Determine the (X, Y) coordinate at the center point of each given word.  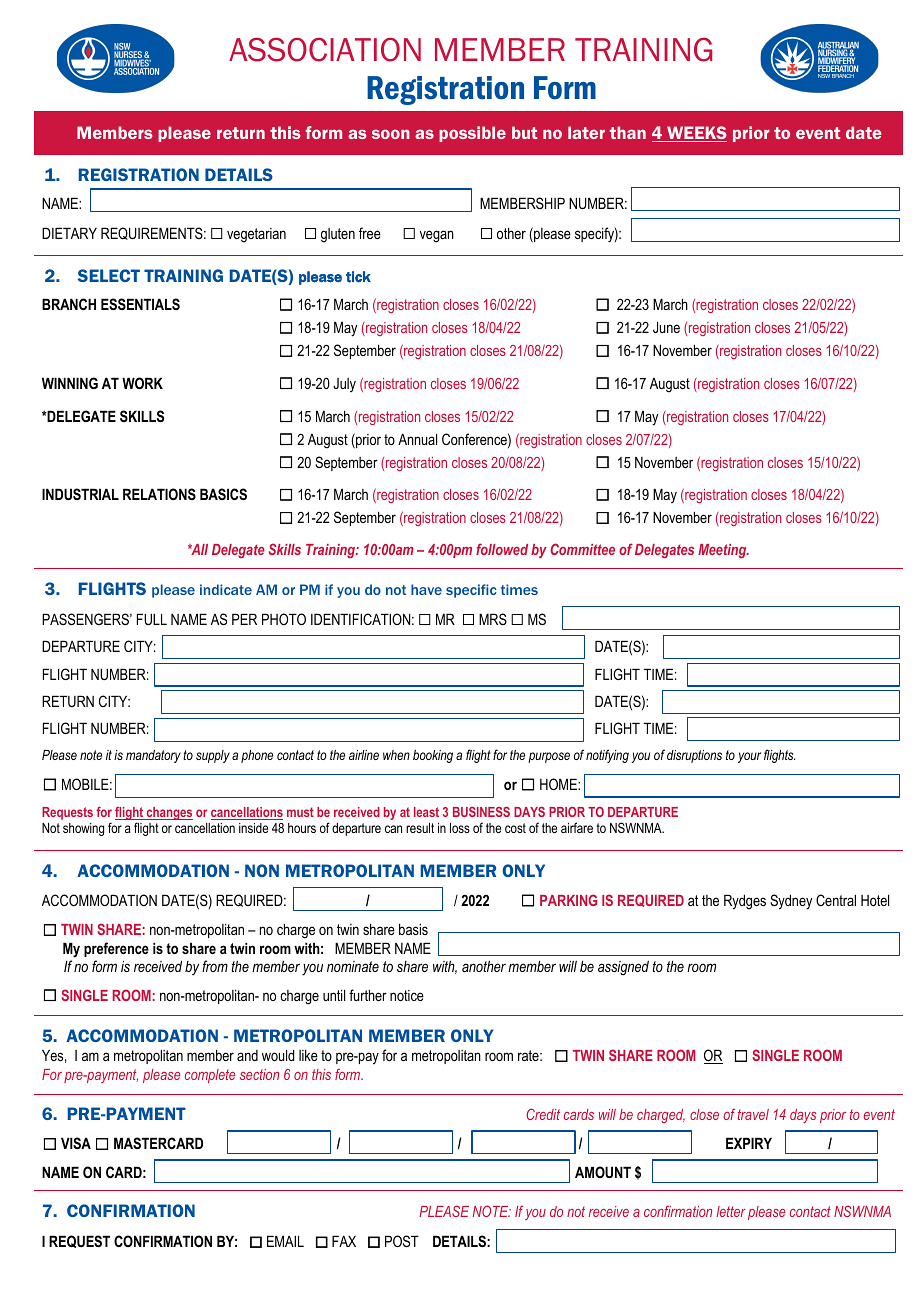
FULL (152, 619)
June (666, 327)
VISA (76, 1143)
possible (472, 134)
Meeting (723, 551)
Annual (417, 439)
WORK (142, 383)
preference (116, 949)
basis (413, 929)
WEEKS (696, 134)
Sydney (791, 902)
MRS (493, 619)
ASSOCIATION (325, 49)
